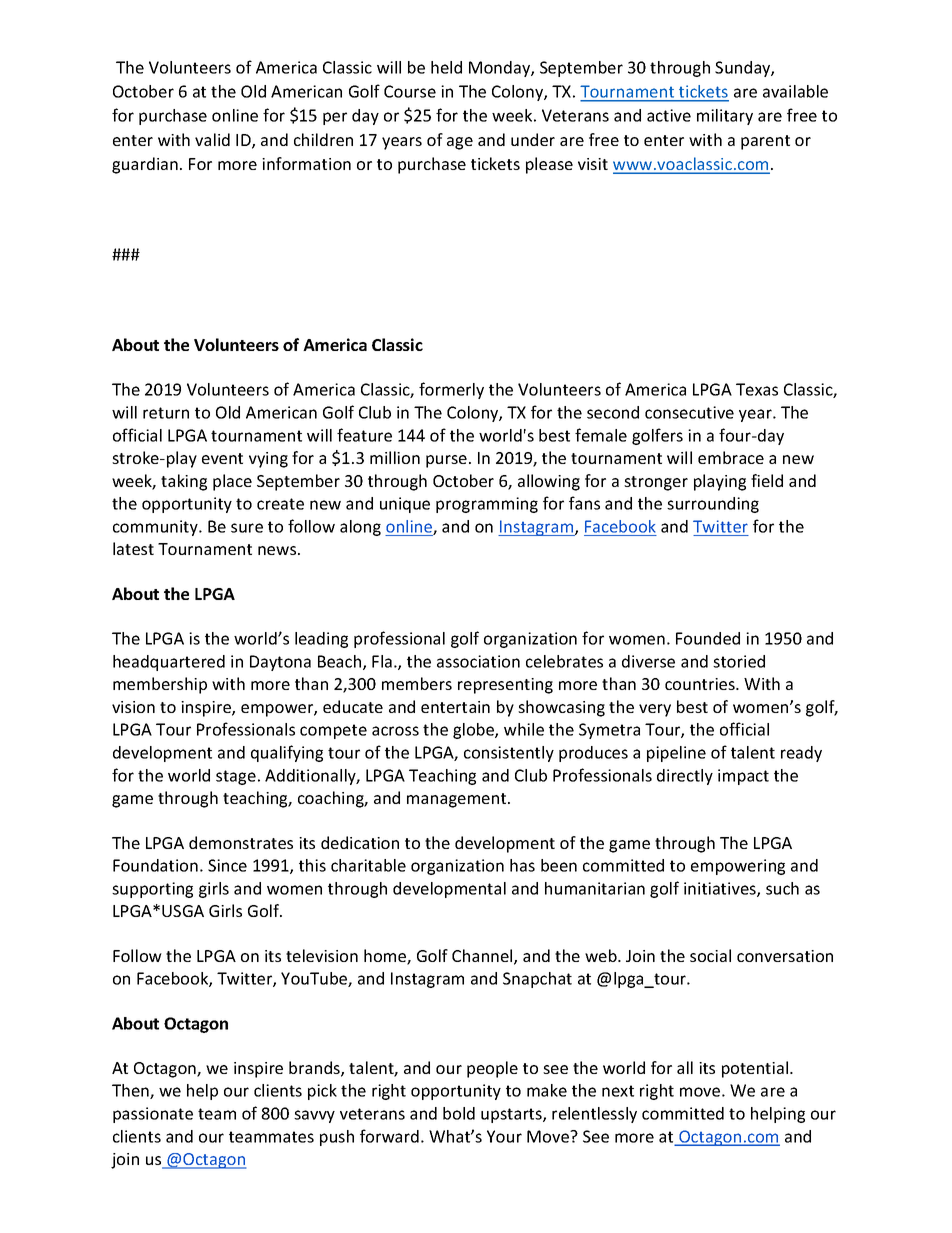 Image resolution: width=952 pixels, height=1233 pixels. Describe the element at coordinates (458, 800) in the page. I see `management` at that location.
